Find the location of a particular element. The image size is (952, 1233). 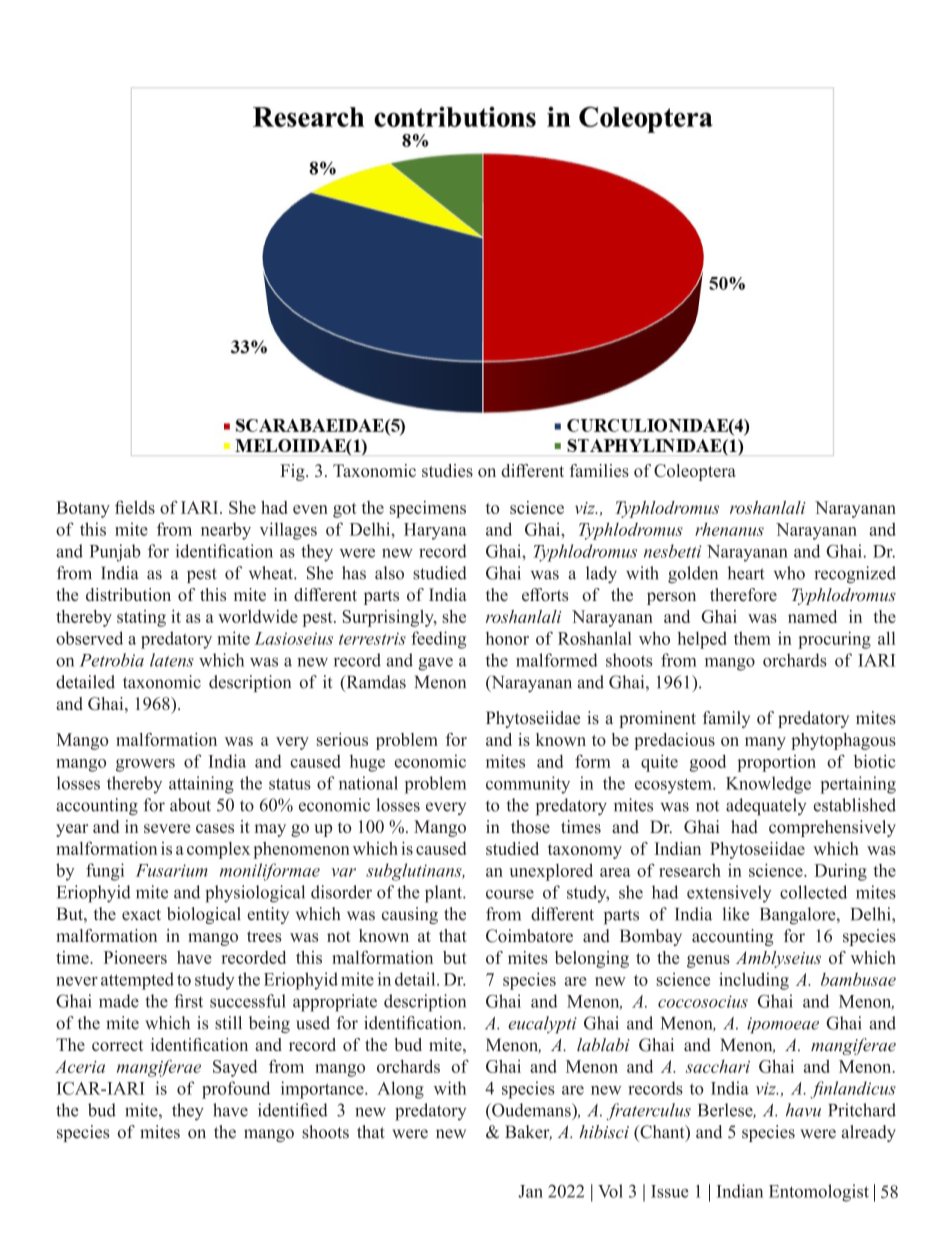

Entomologist is located at coordinates (819, 1193).
